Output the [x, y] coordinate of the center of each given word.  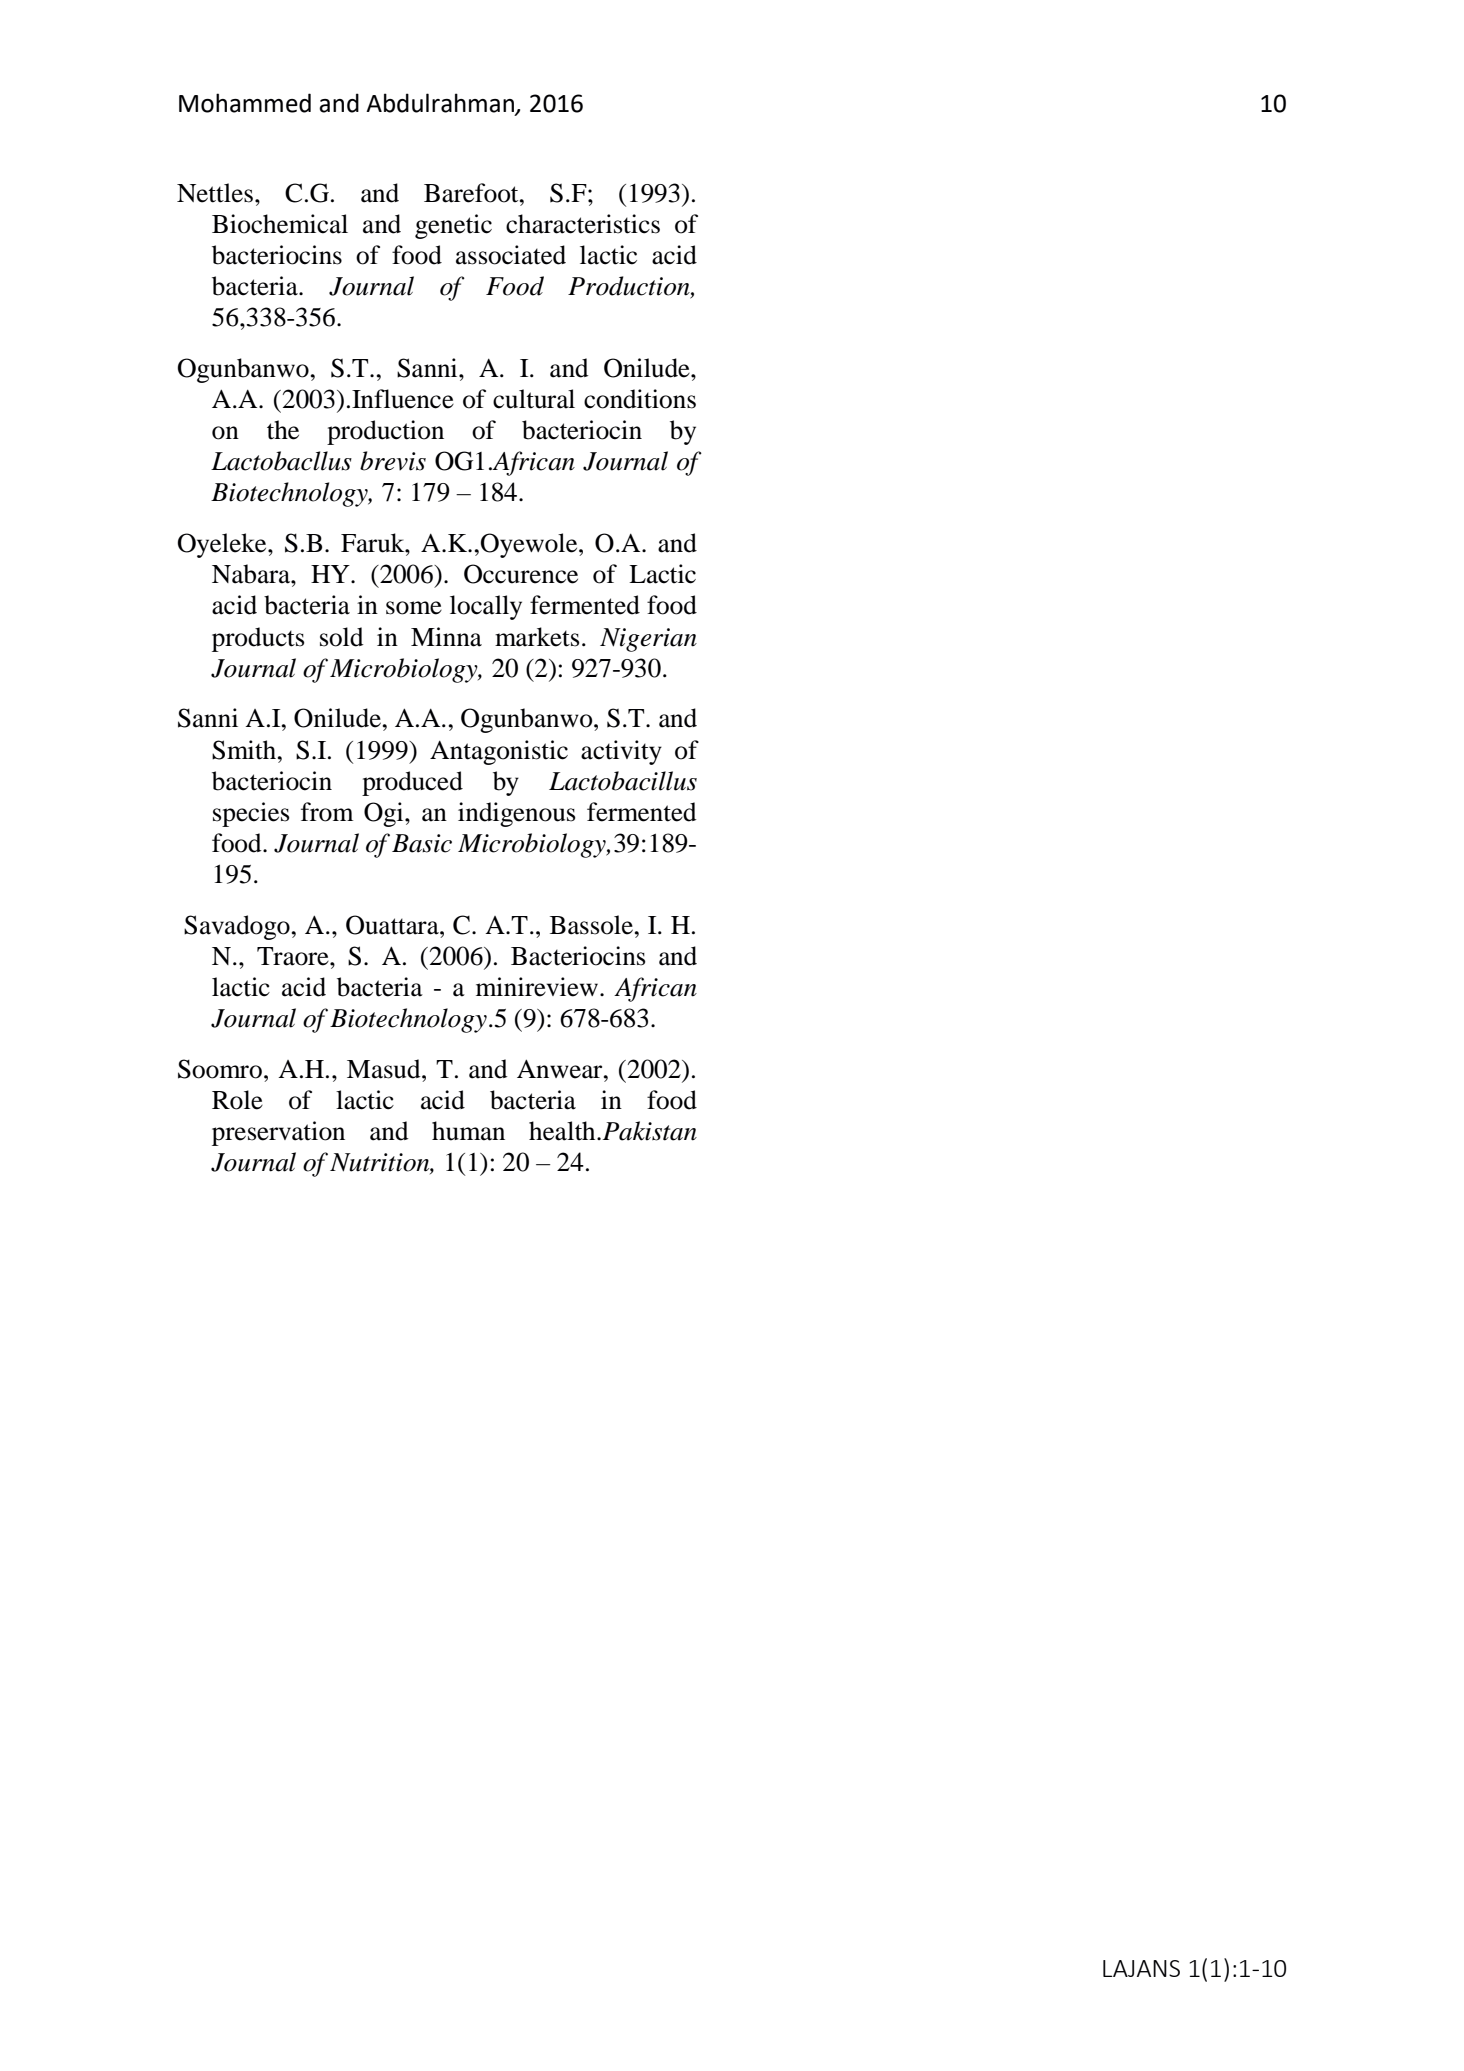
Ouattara [393, 925]
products [258, 639]
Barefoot [472, 193]
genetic [453, 226]
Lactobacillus [623, 781]
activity [621, 752]
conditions [640, 399]
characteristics [583, 224]
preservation [278, 1133]
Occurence [521, 574]
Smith [245, 750]
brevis [393, 461]
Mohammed [245, 103]
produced [412, 783]
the [283, 430]
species [251, 814]
